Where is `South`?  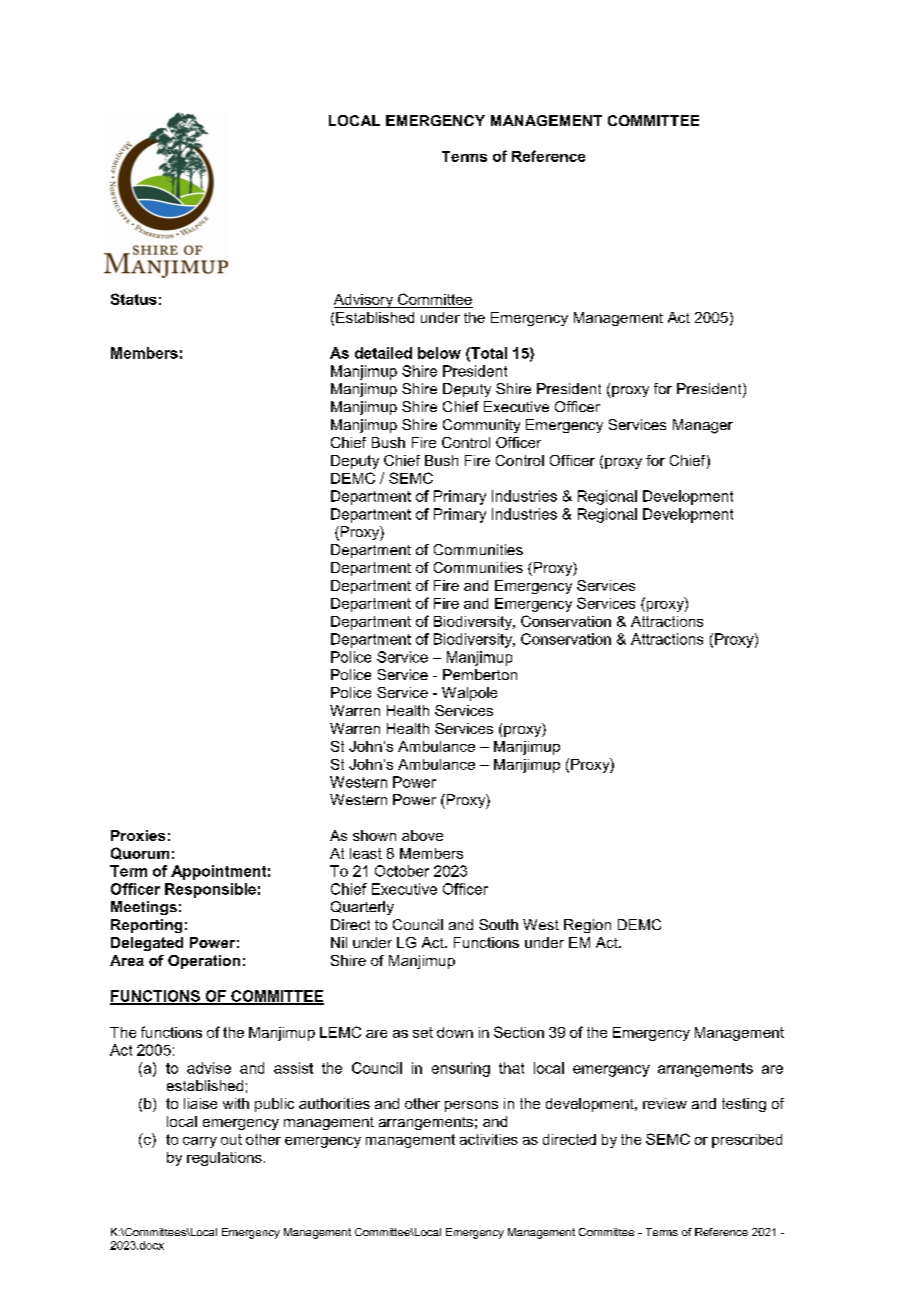
South is located at coordinates (498, 924).
